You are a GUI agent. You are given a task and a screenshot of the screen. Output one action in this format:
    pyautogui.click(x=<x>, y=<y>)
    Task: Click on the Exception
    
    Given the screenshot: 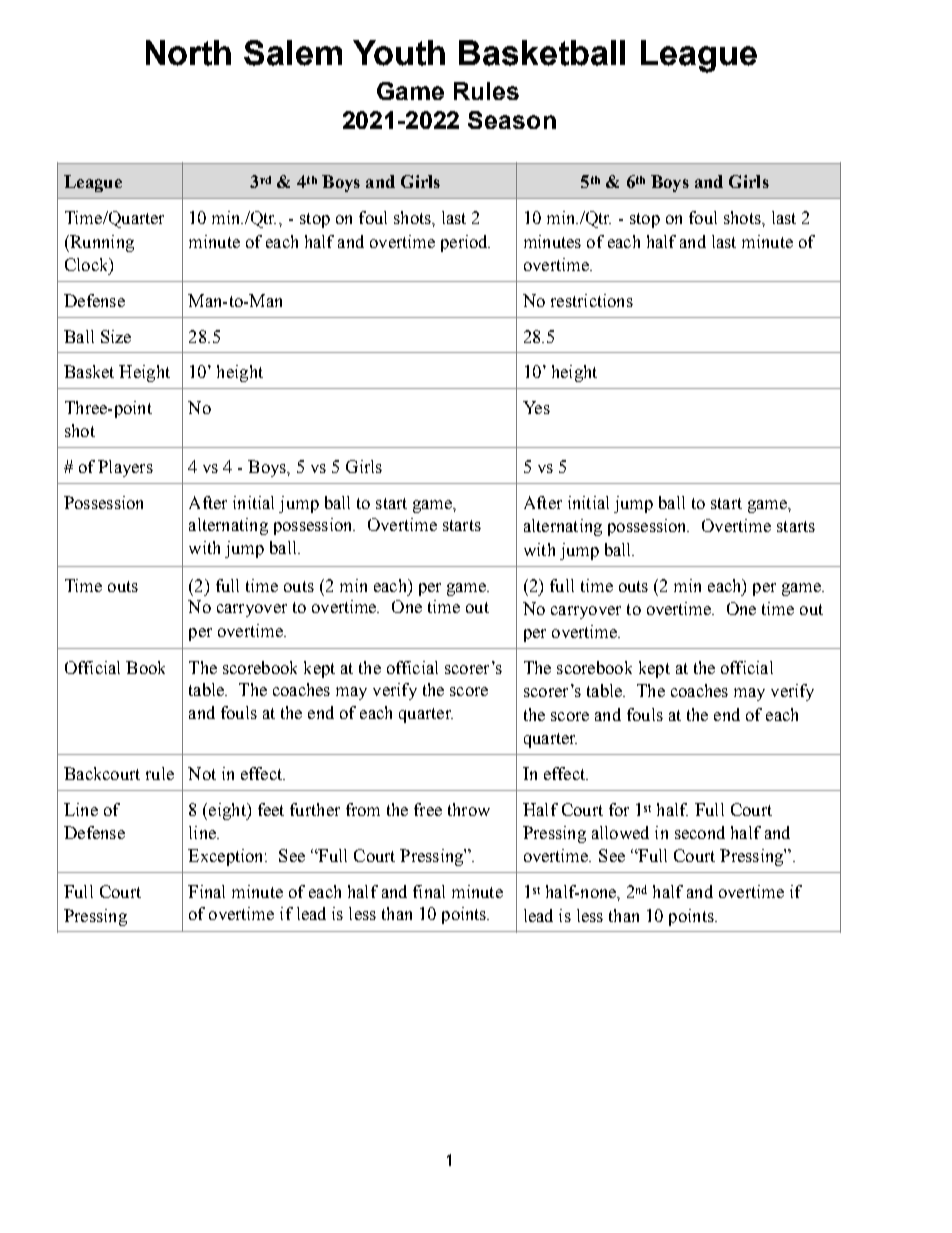 What is the action you would take?
    pyautogui.click(x=227, y=857)
